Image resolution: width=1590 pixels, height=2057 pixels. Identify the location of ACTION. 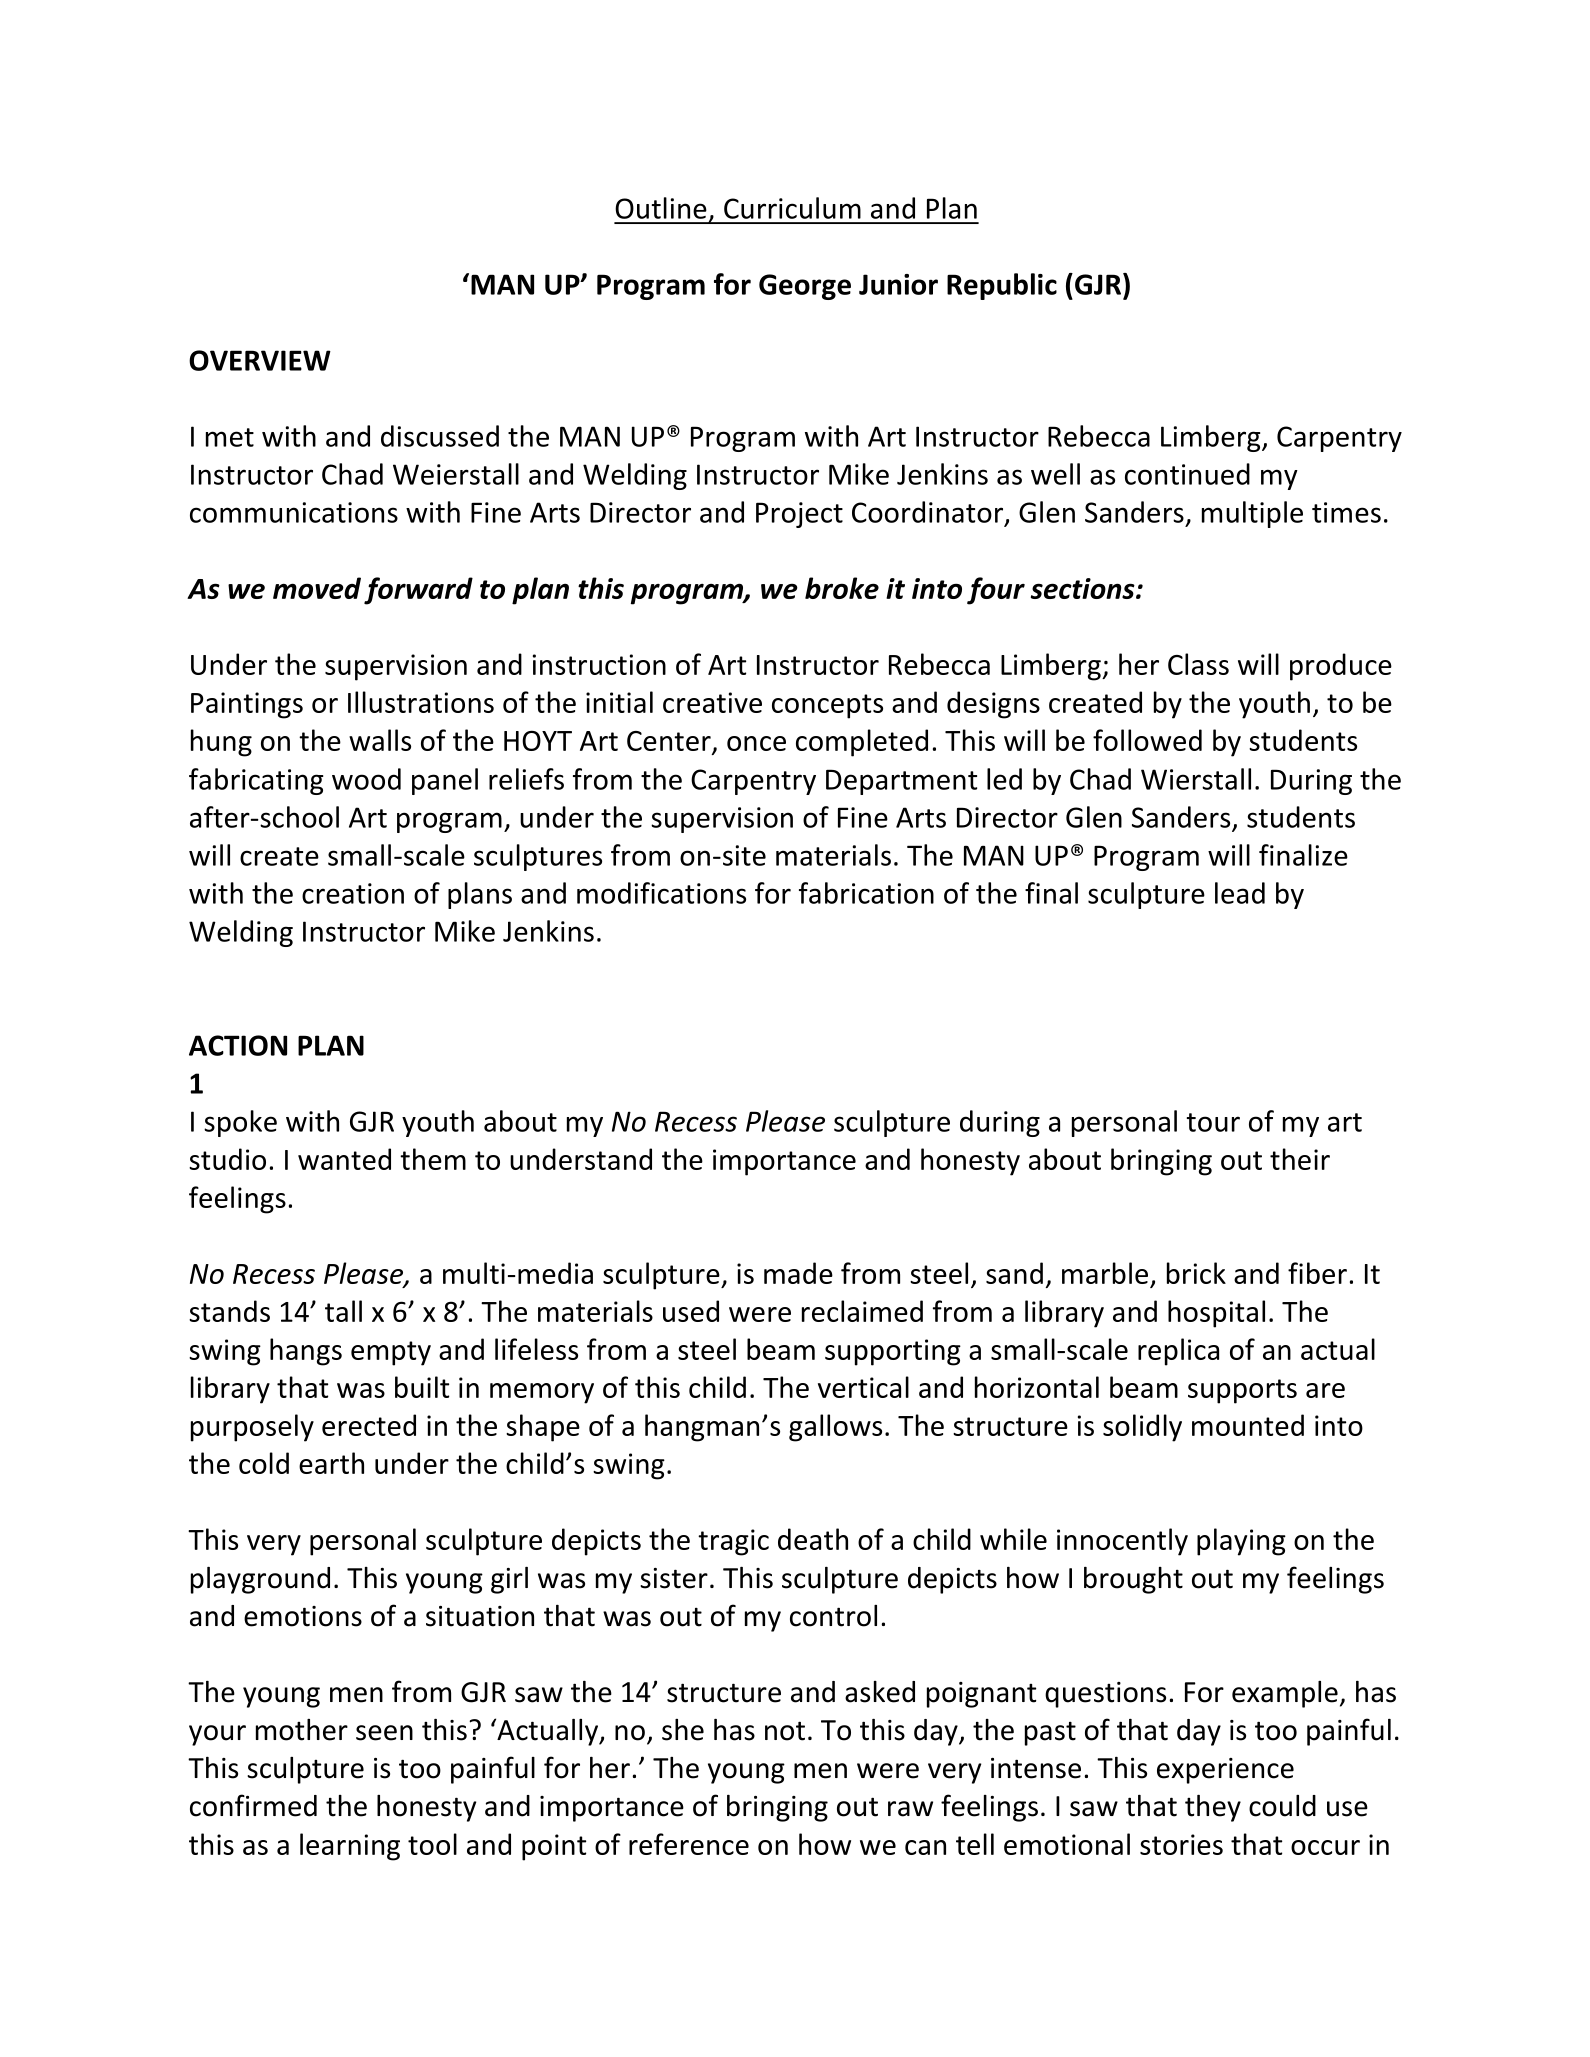
(238, 1045).
